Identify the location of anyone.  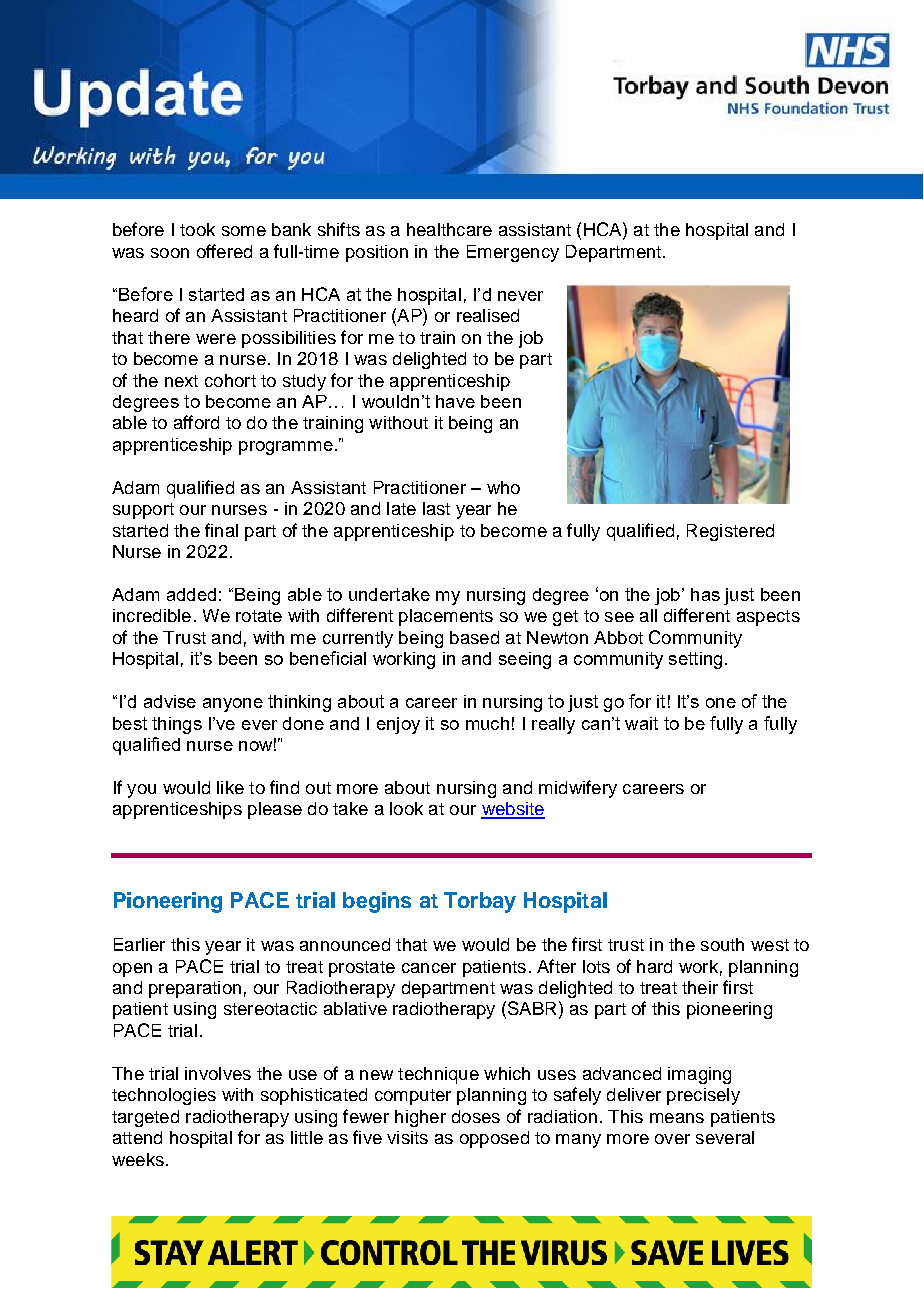
(233, 705).
